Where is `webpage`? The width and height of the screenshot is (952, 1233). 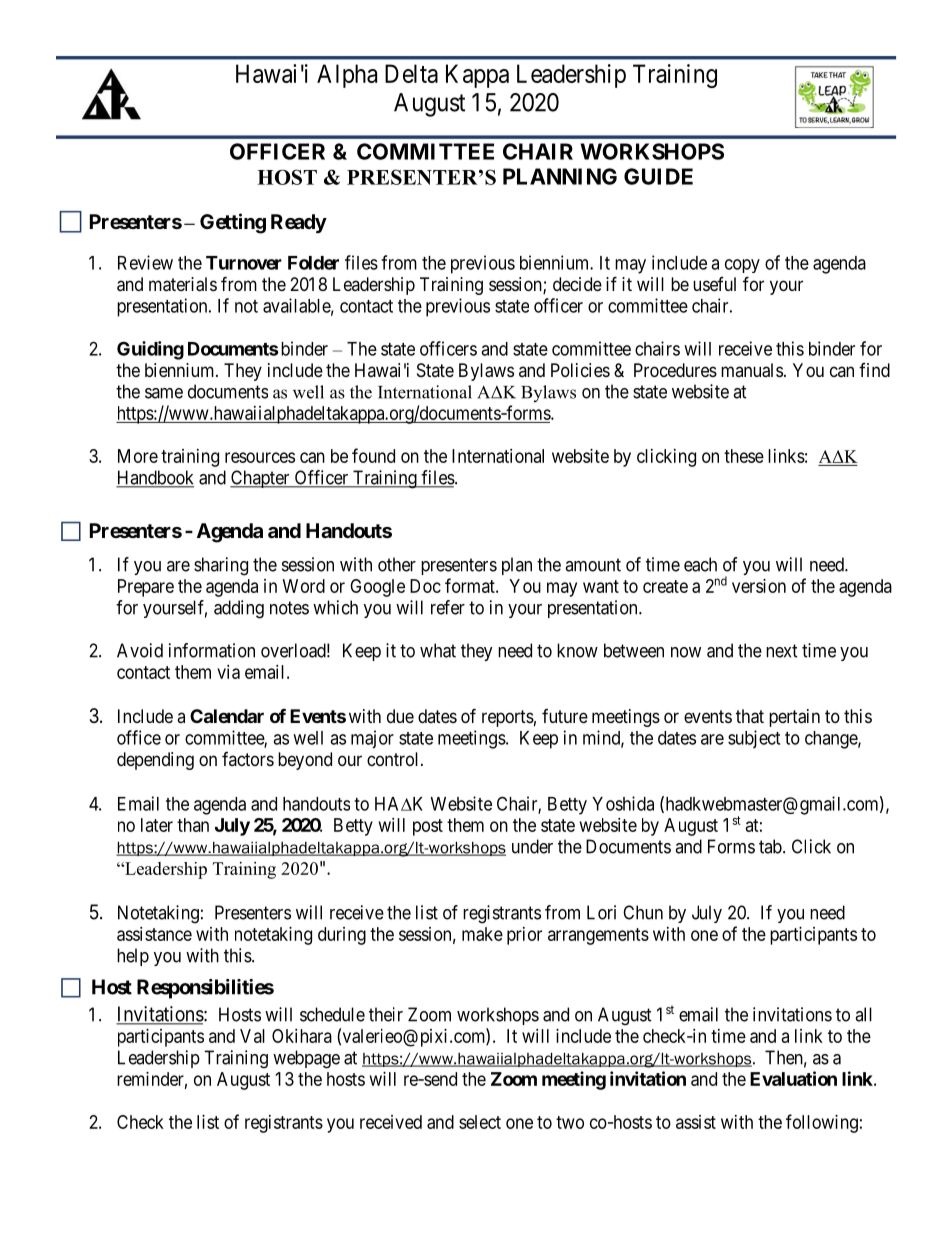
webpage is located at coordinates (306, 1059).
